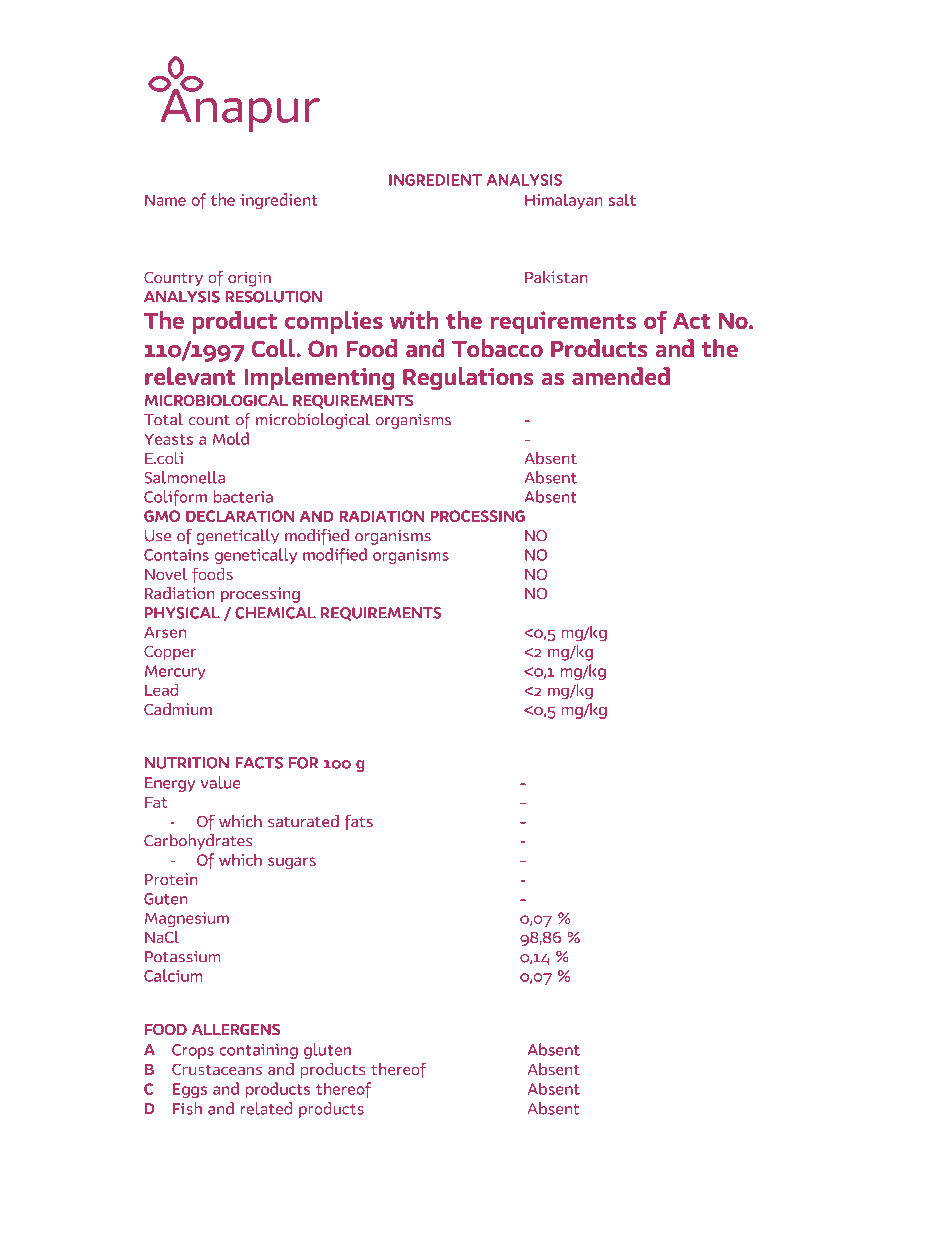 This document has width=952, height=1233. Describe the element at coordinates (217, 1069) in the document. I see `Crustaceans` at that location.
